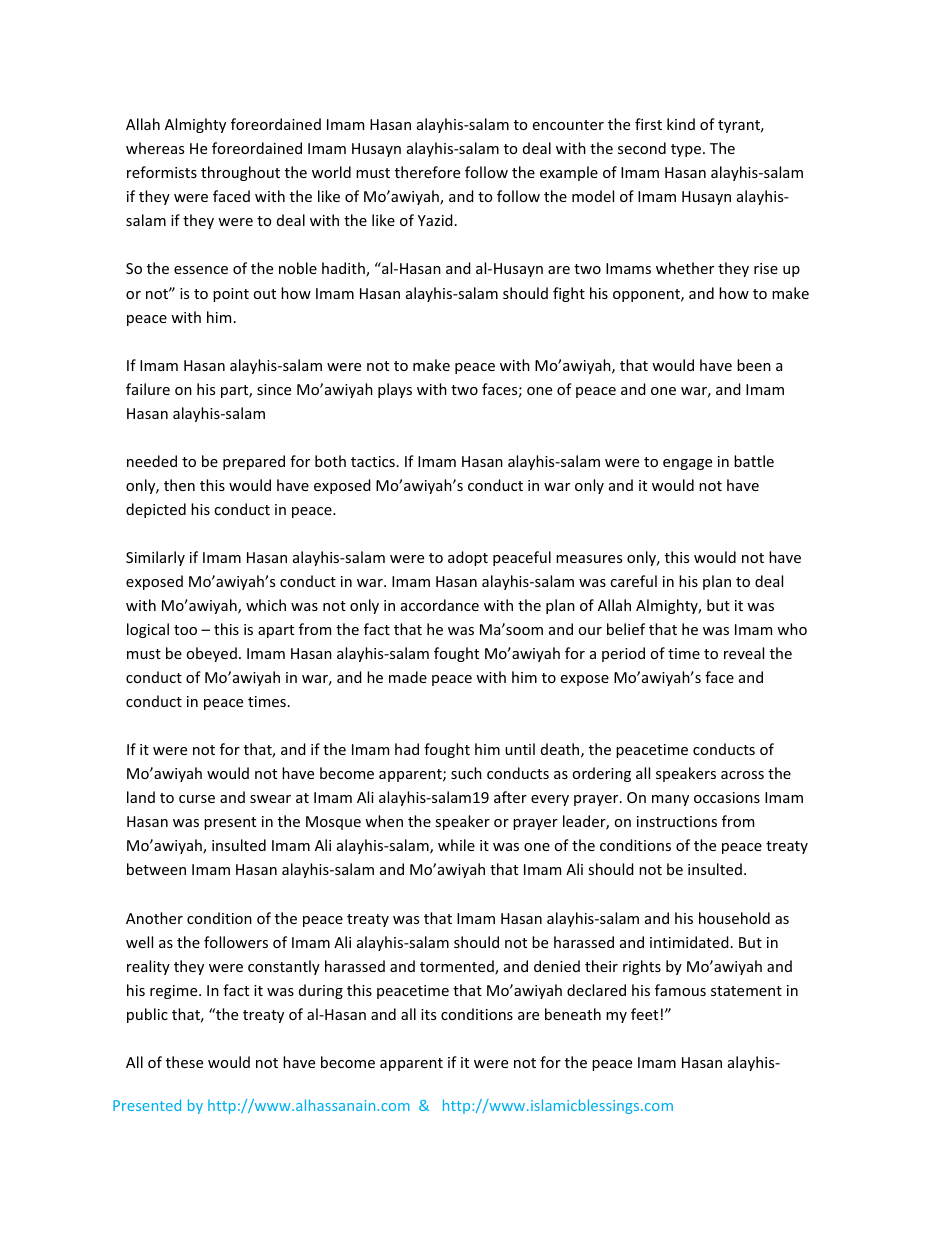 The height and width of the document is (1233, 952). Describe the element at coordinates (240, 173) in the document. I see `throughout` at that location.
